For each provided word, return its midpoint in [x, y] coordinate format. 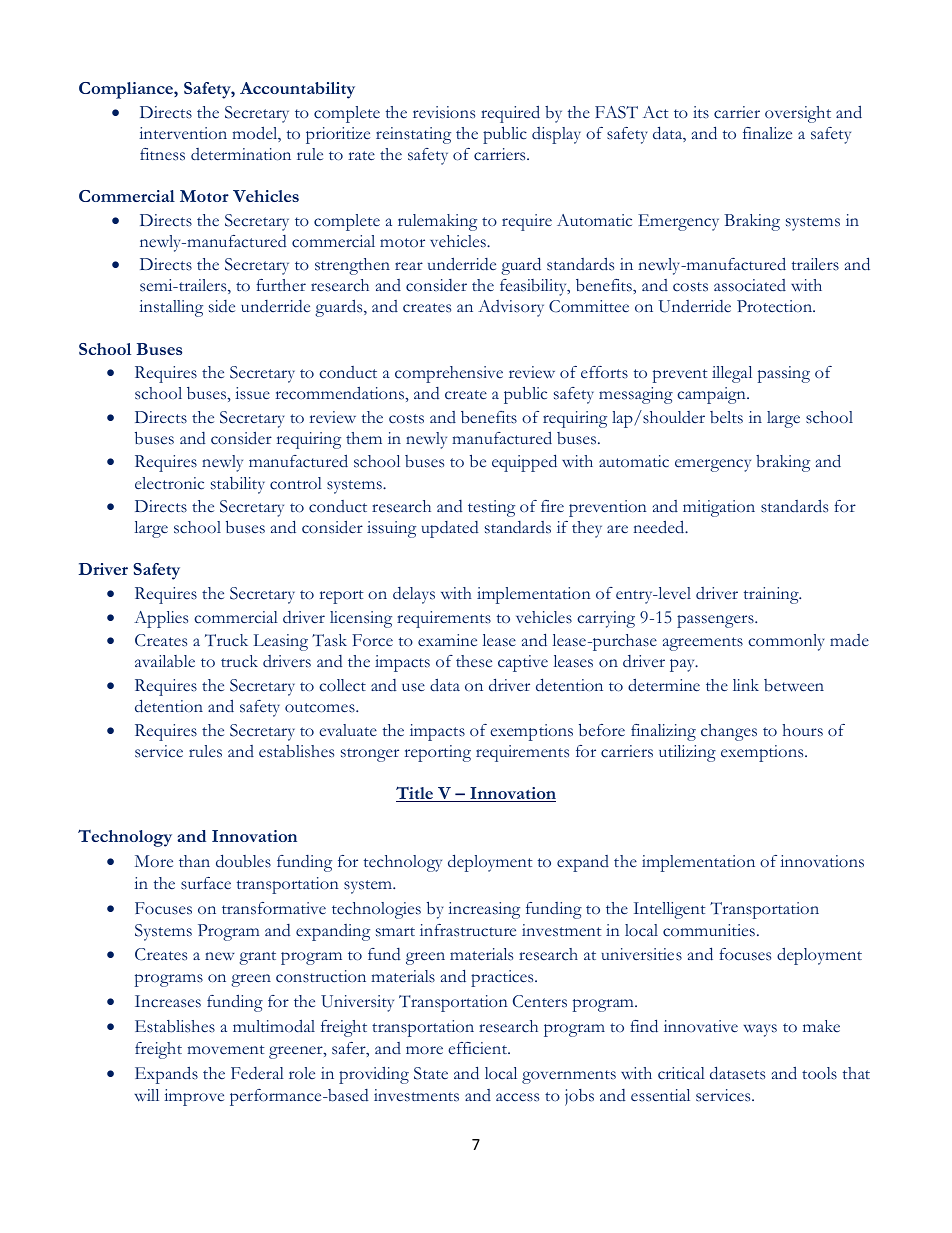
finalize [767, 133]
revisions [444, 112]
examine [447, 640]
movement [226, 1049]
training [772, 595]
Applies [161, 619]
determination [241, 154]
